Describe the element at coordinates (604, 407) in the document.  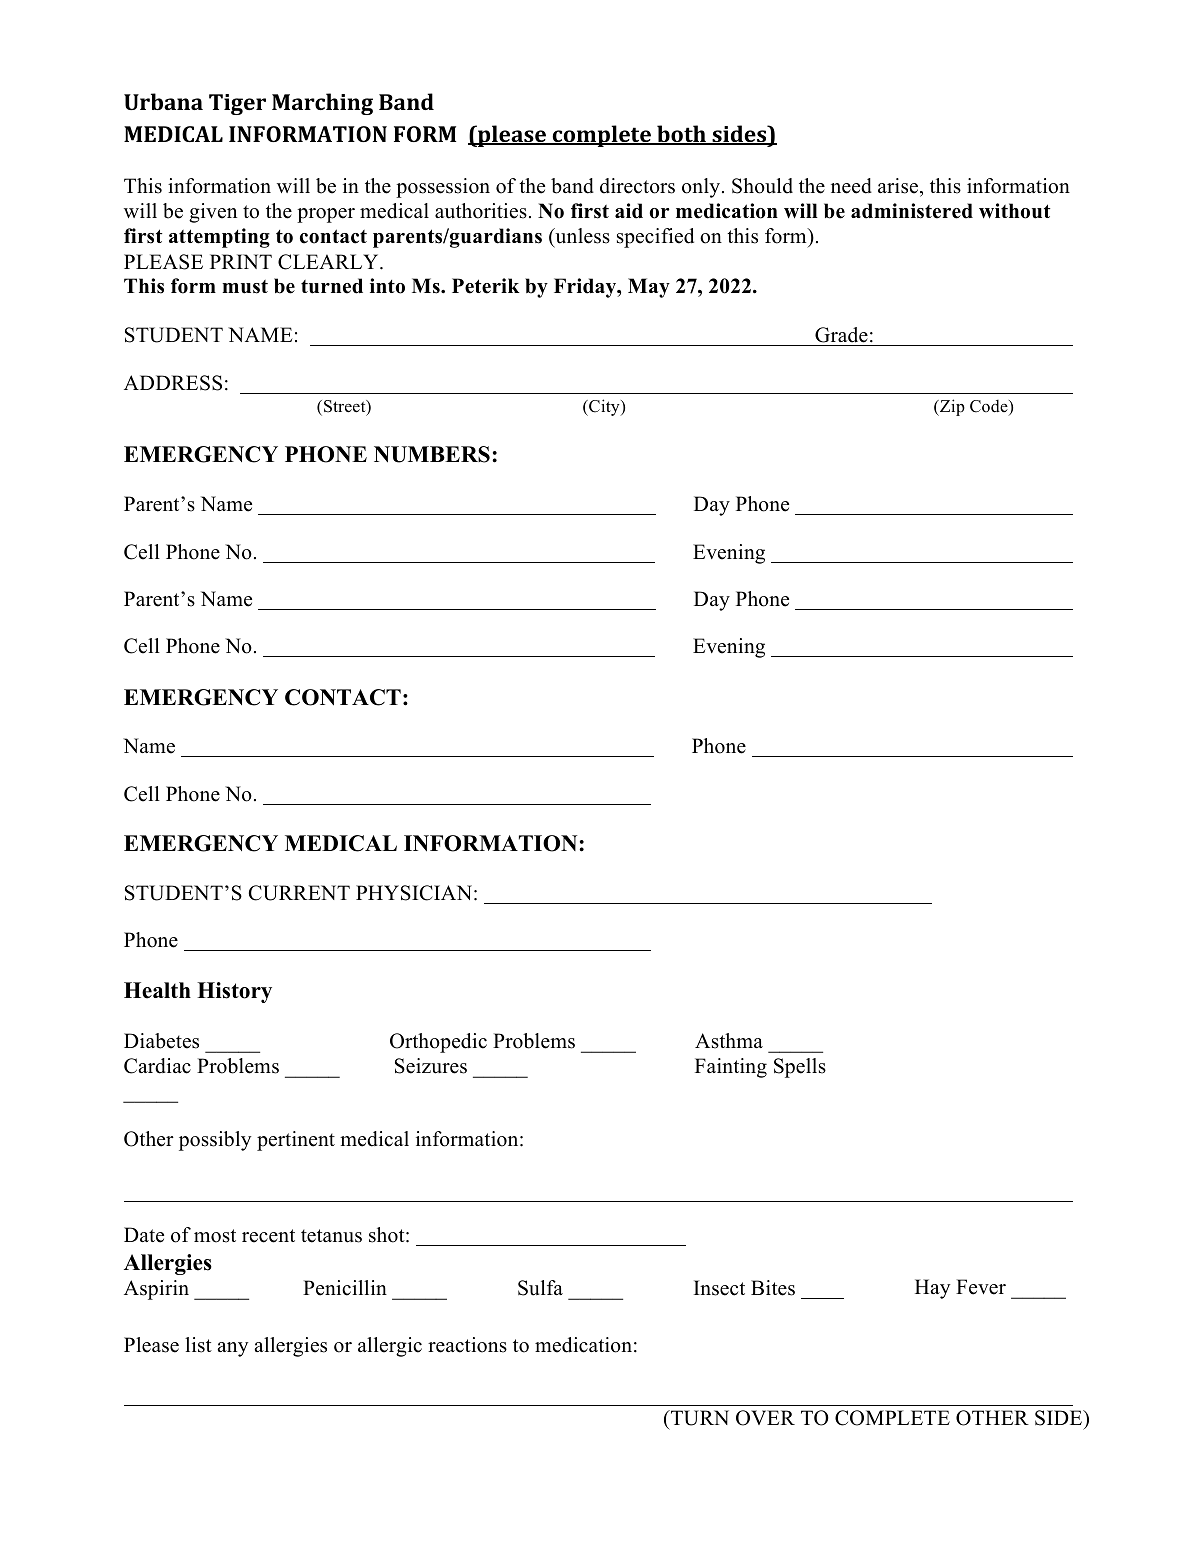
I see `City` at that location.
